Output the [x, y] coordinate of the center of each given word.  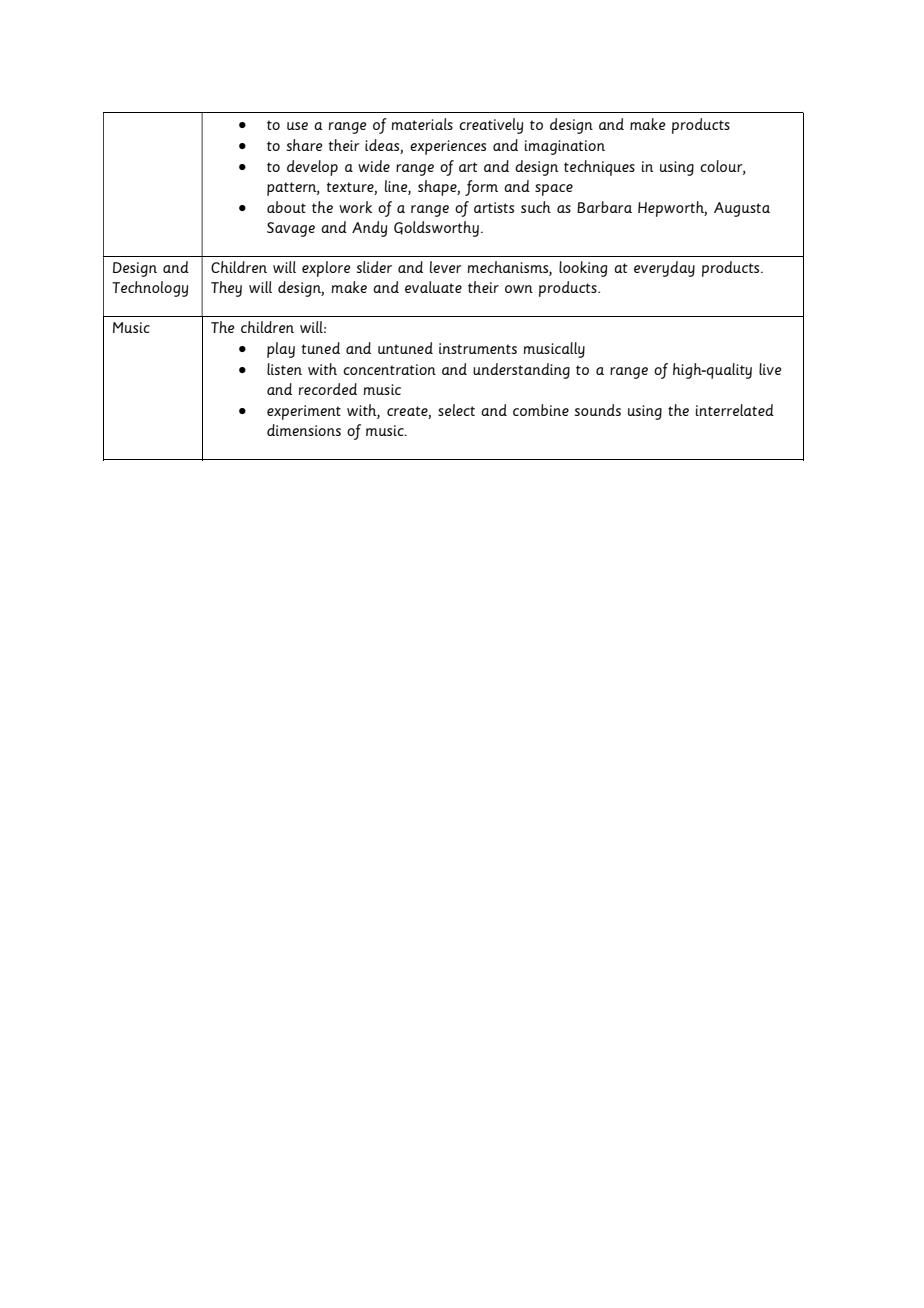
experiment [304, 412]
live [770, 369]
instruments [478, 348]
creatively [491, 126]
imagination [564, 147]
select [456, 410]
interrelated [734, 410]
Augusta [742, 209]
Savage [291, 229]
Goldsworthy [436, 229]
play [281, 350]
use [297, 126]
